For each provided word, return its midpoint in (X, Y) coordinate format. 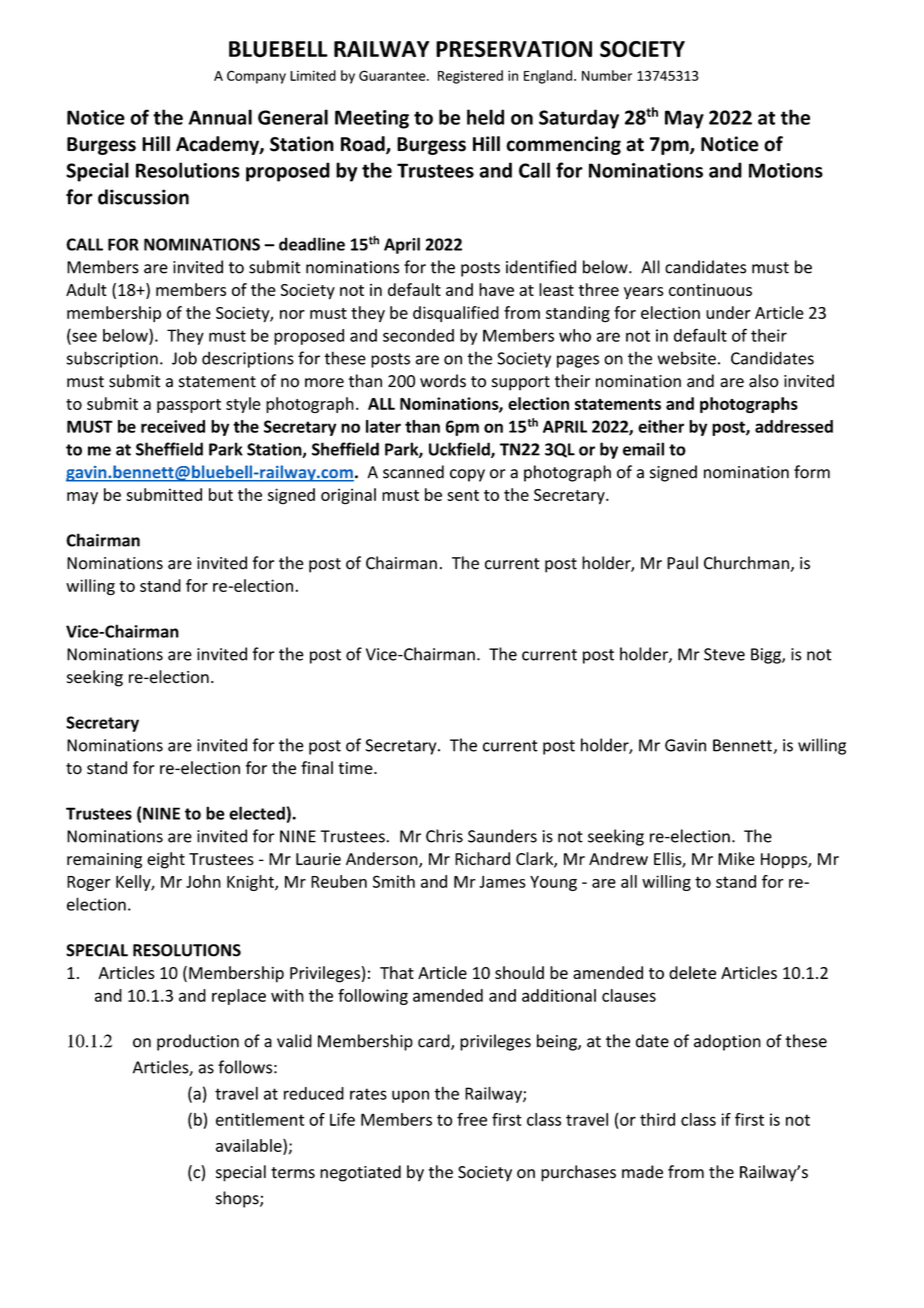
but (221, 494)
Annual (220, 117)
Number (607, 75)
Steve (724, 654)
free (472, 1119)
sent (463, 495)
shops (238, 1199)
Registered (470, 77)
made (642, 1172)
